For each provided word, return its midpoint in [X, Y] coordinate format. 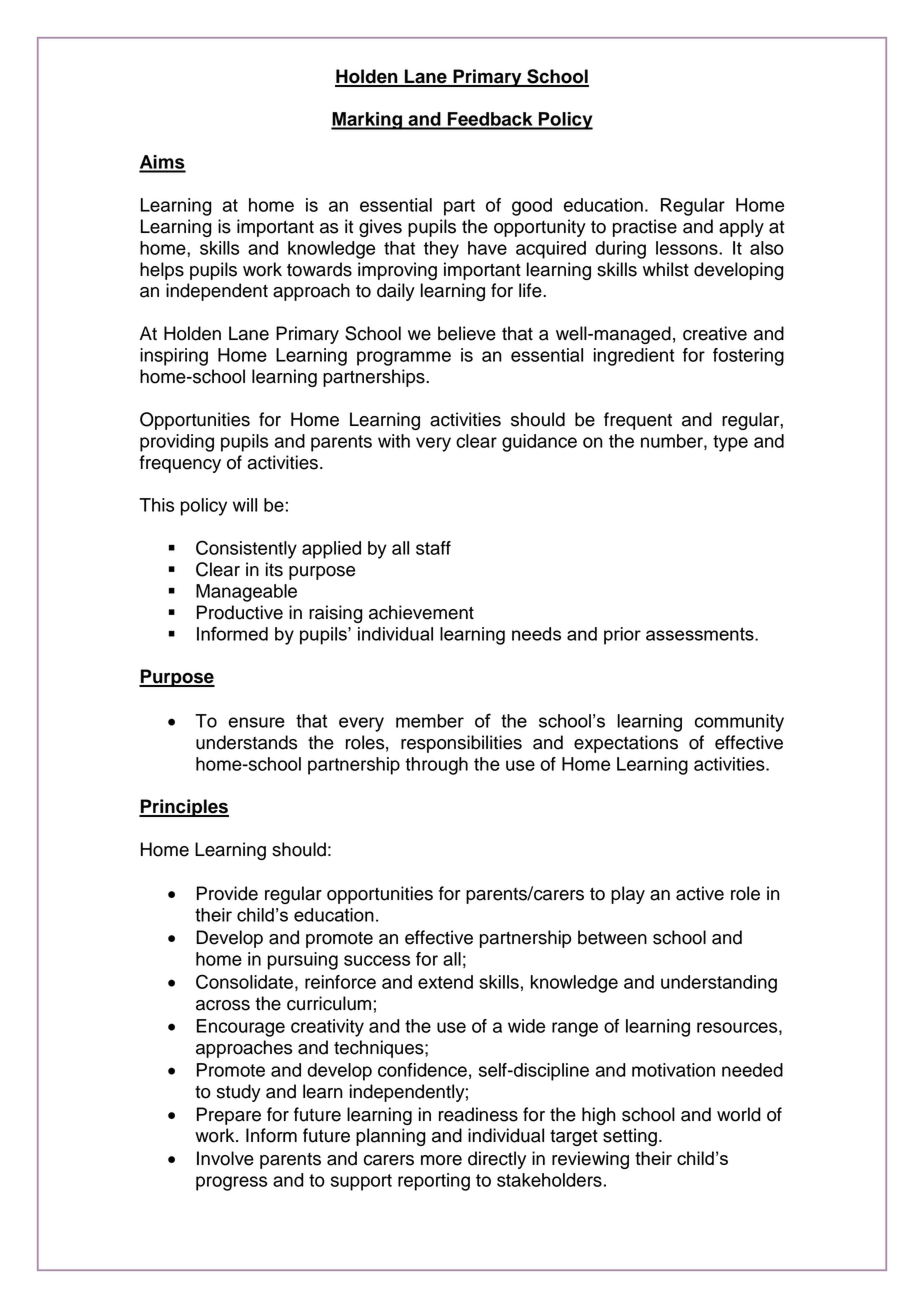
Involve [225, 1158]
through [436, 766]
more [441, 1160]
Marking [367, 121]
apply [741, 228]
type [730, 443]
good [532, 207]
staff [433, 548]
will [245, 505]
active [700, 893]
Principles [184, 808]
